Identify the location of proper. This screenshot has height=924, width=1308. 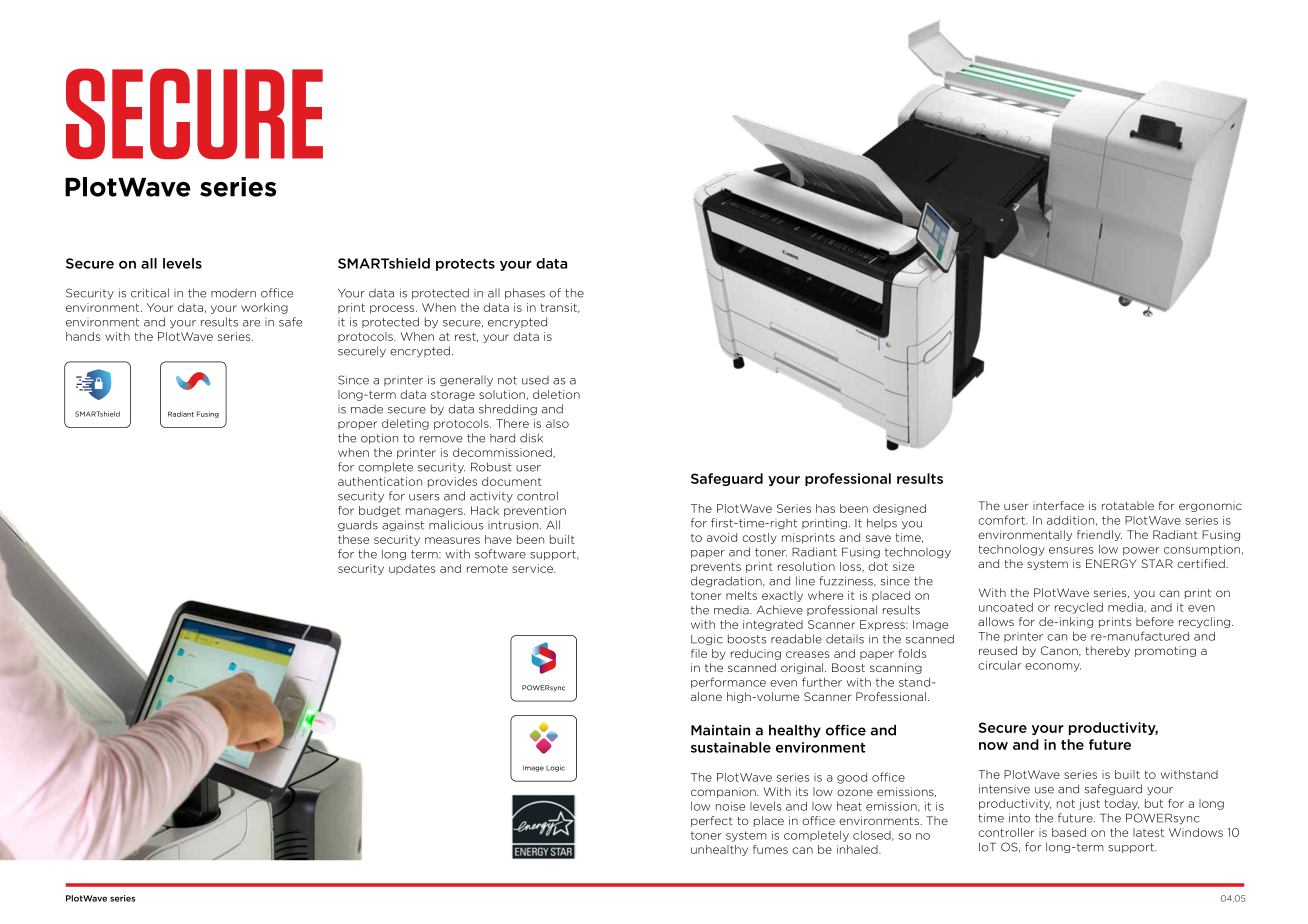
(357, 425).
